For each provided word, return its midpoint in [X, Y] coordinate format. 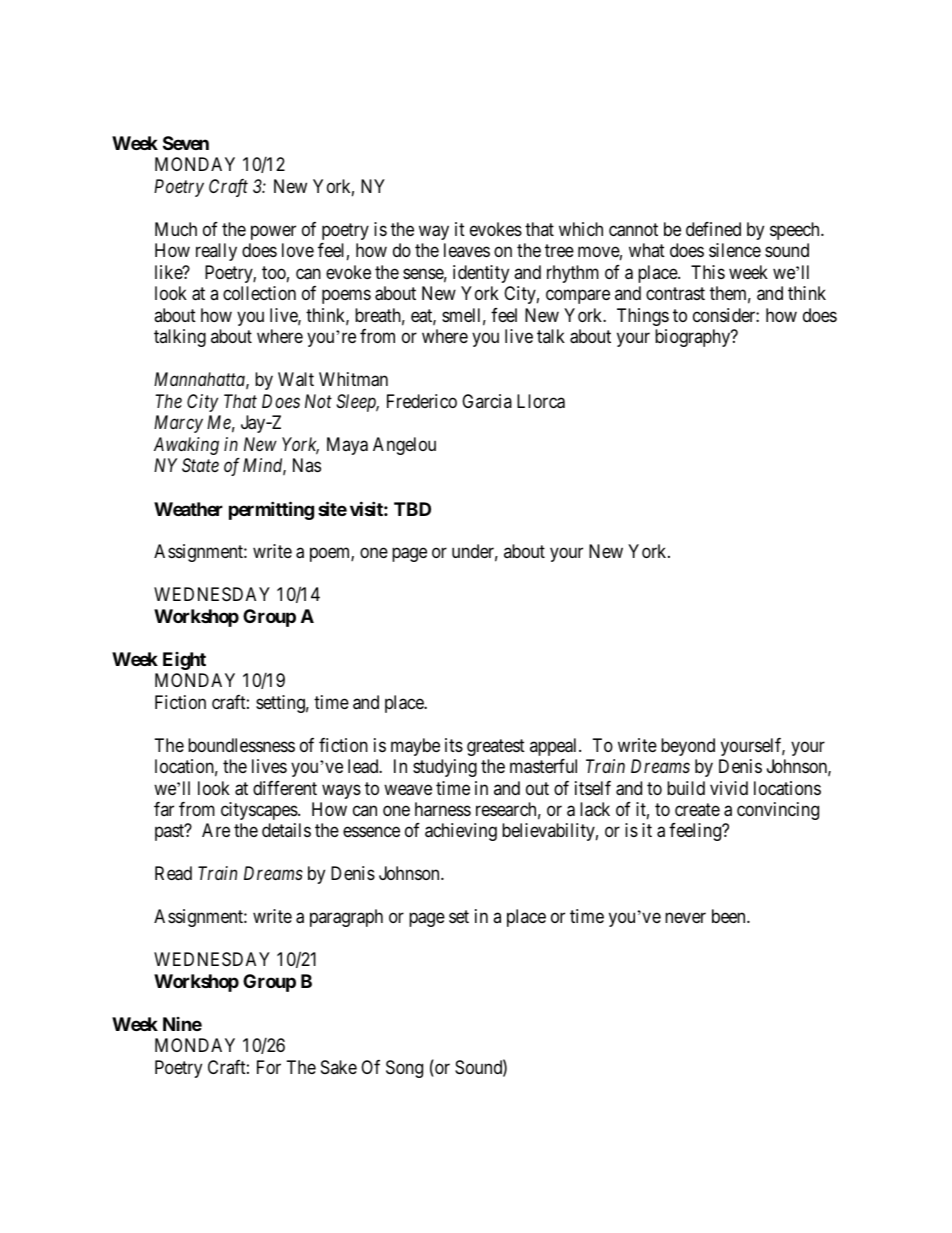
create [697, 809]
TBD [412, 509]
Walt [296, 379]
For [269, 1067]
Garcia [487, 401]
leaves [467, 250]
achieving [461, 832]
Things [643, 317]
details [286, 830]
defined [713, 229]
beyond [688, 747]
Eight [184, 661]
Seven [186, 143]
